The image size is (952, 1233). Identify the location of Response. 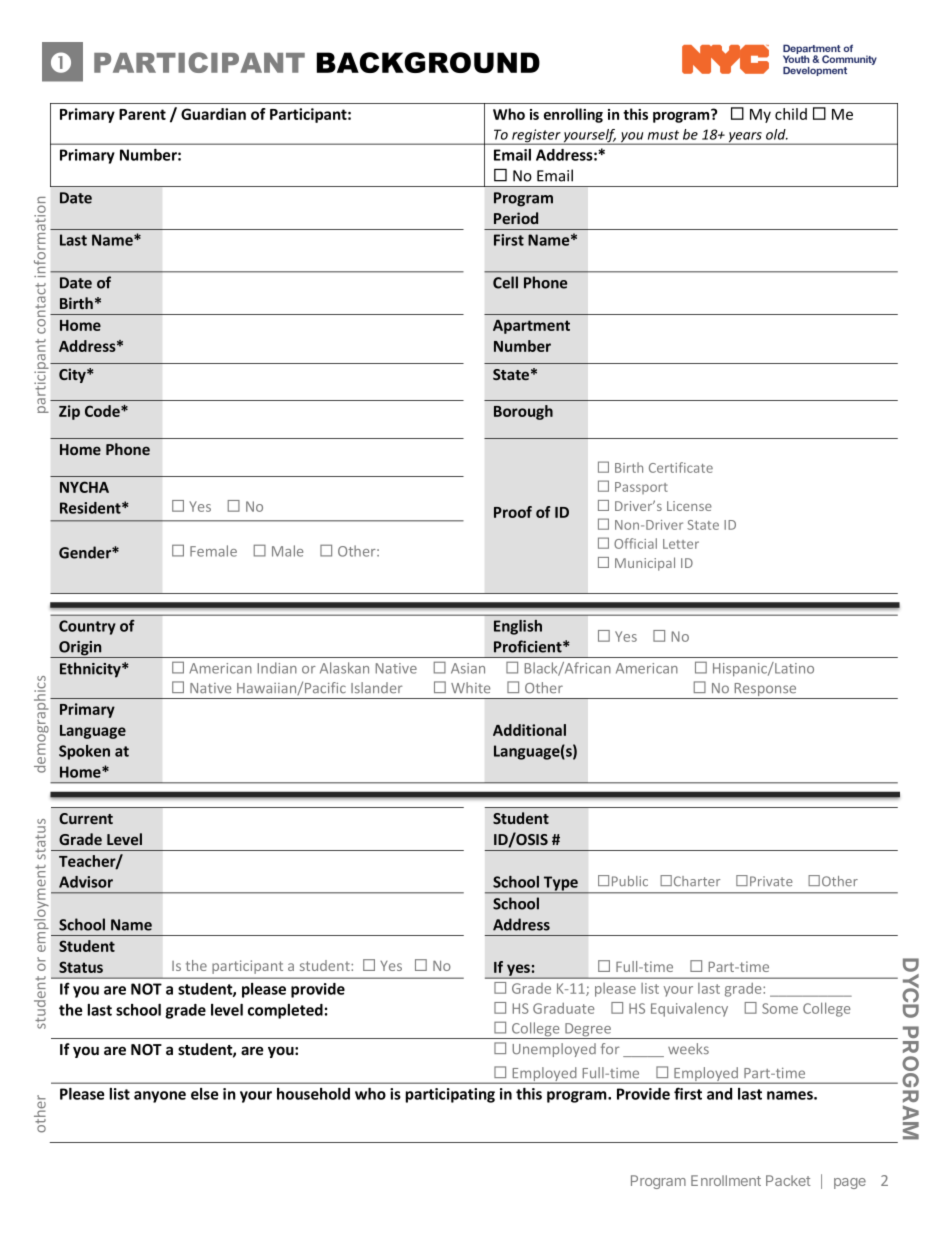
(765, 691).
